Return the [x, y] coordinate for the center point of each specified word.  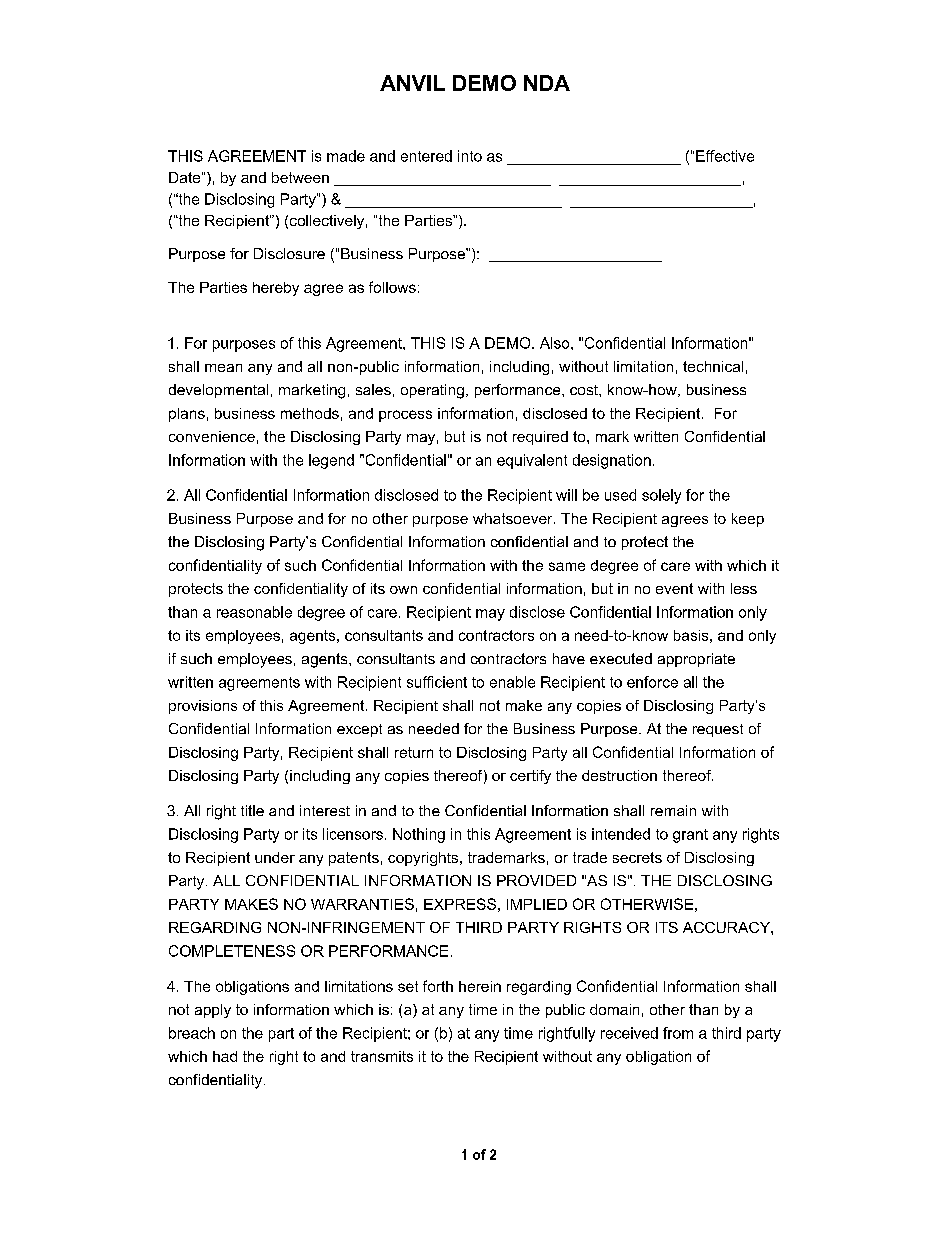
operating [432, 391]
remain [673, 810]
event [674, 588]
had [225, 1056]
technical [713, 366]
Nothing [419, 835]
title [252, 810]
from [678, 1033]
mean [223, 368]
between [300, 177]
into [470, 156]
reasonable [254, 612]
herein [480, 986]
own [403, 590]
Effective [725, 156]
